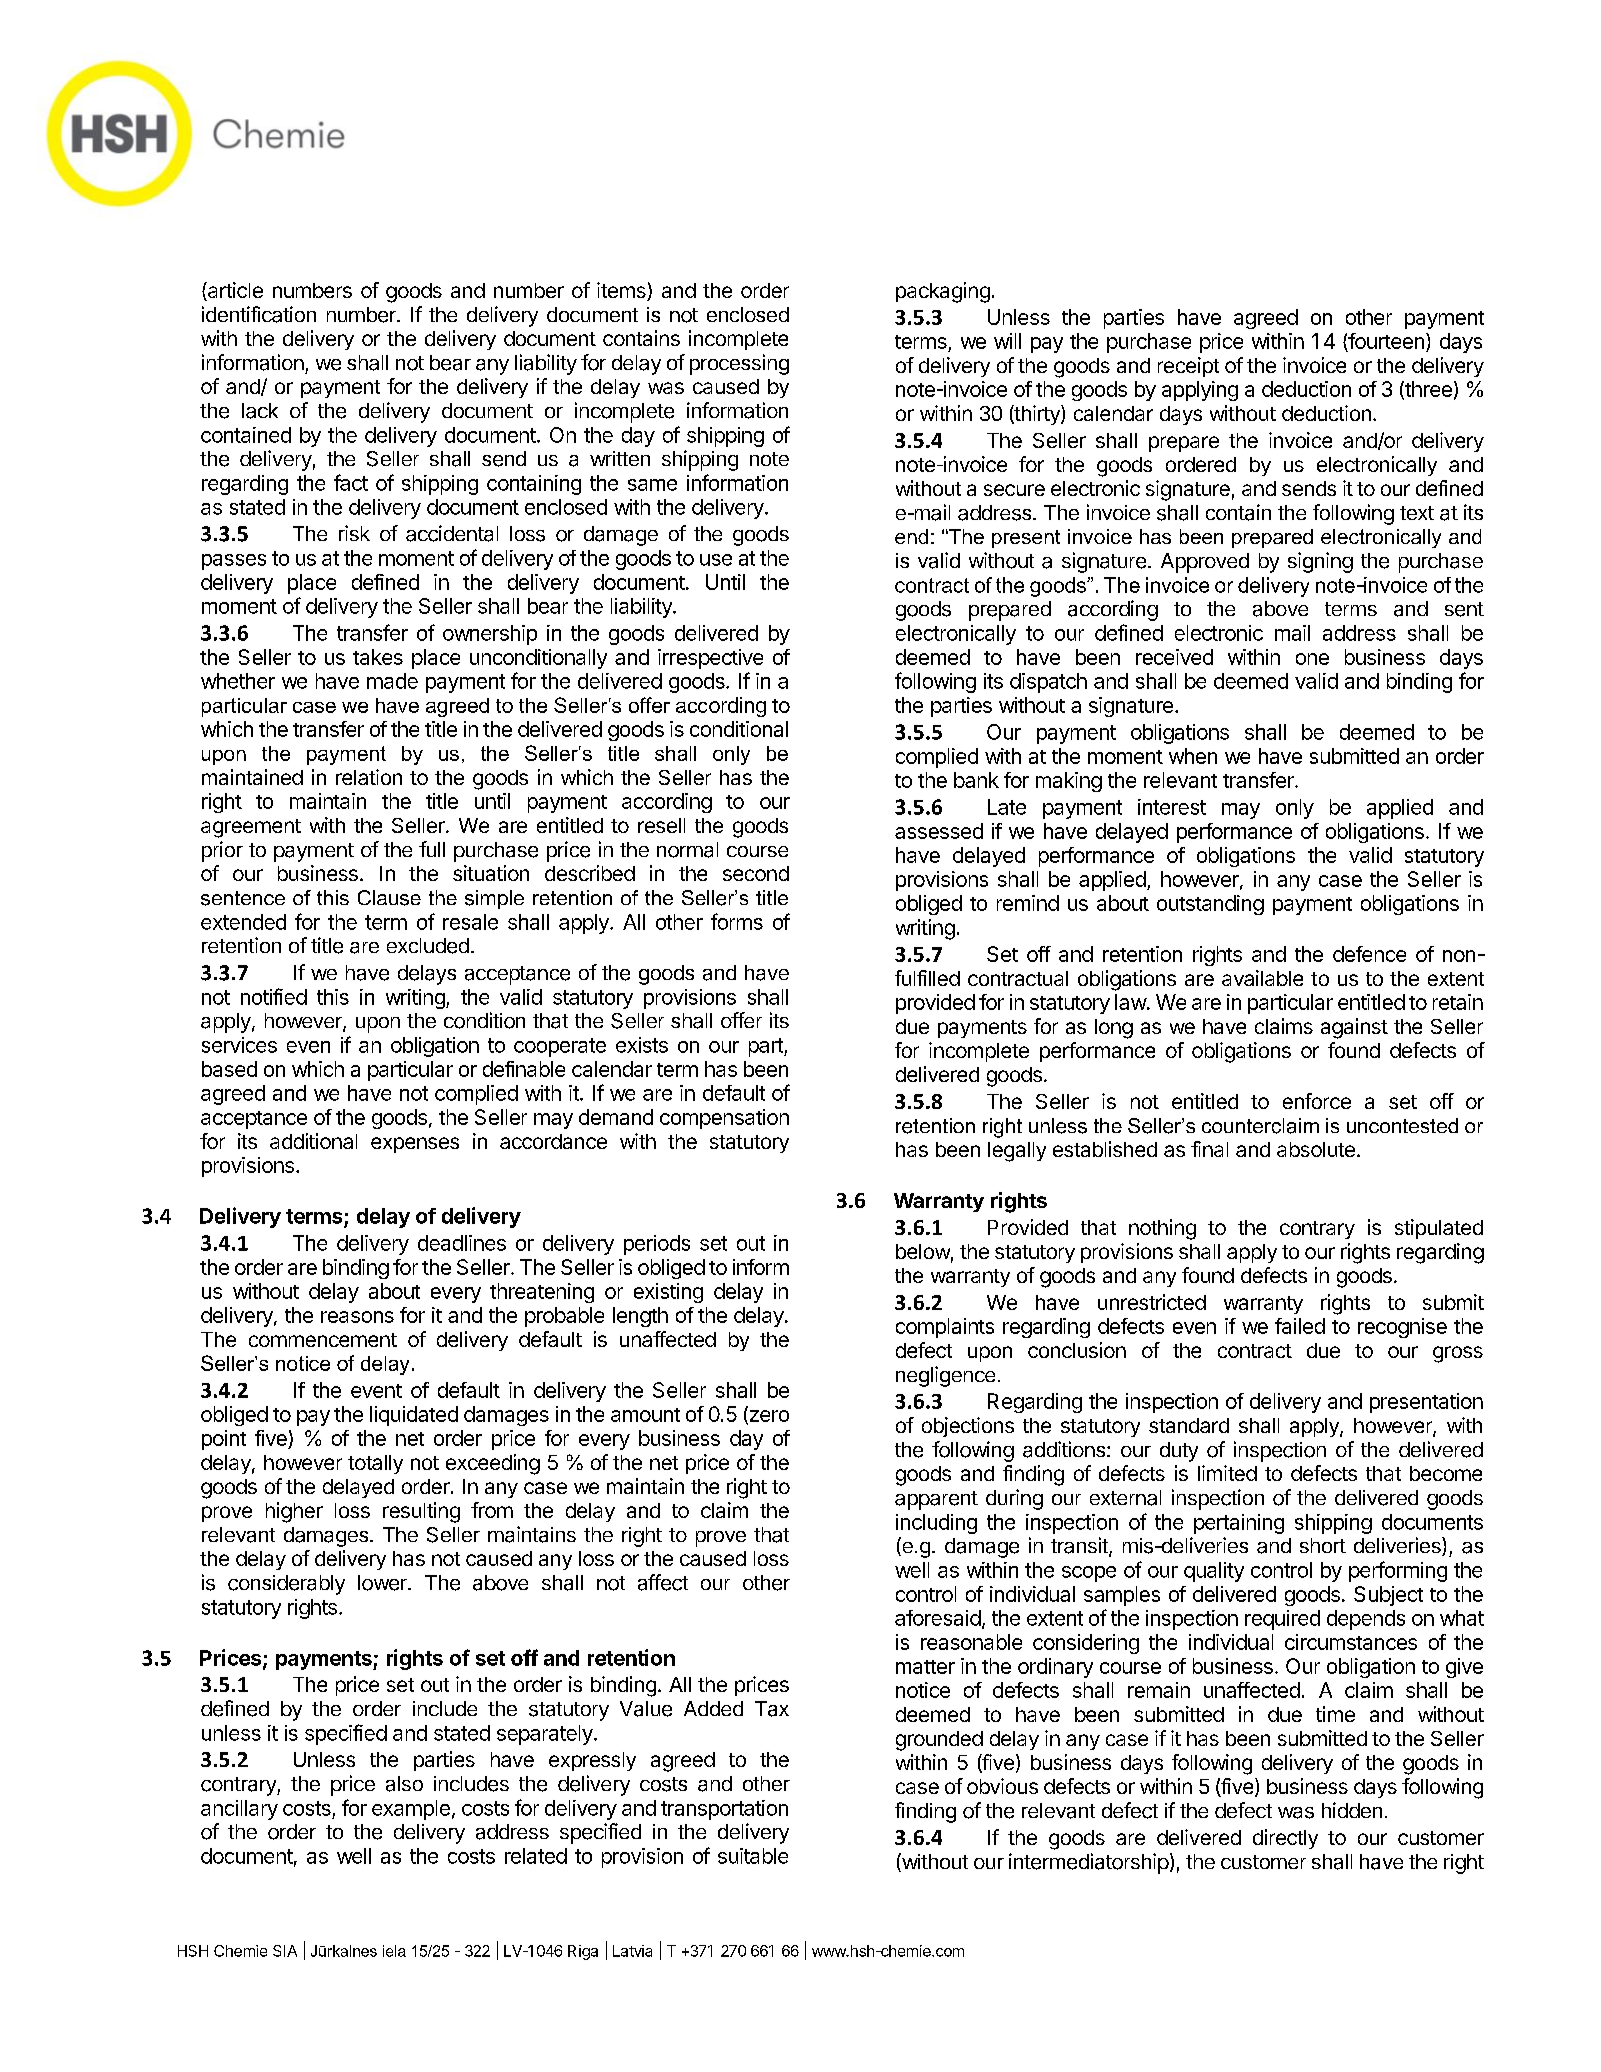 This screenshot has height=2072, width=1601. I want to click on SIA, so click(285, 1951).
